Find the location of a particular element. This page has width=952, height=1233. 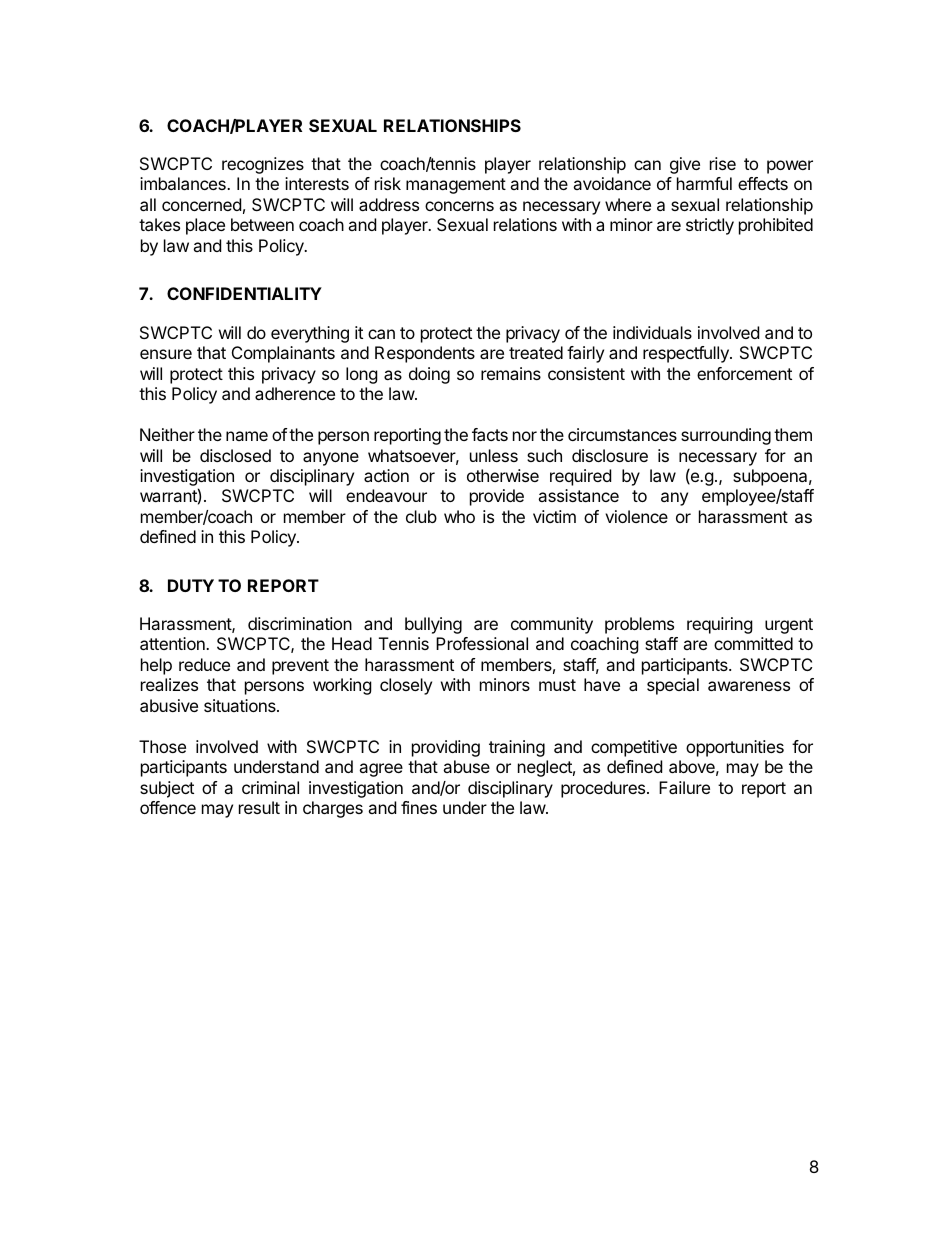

imbalances is located at coordinates (184, 183).
